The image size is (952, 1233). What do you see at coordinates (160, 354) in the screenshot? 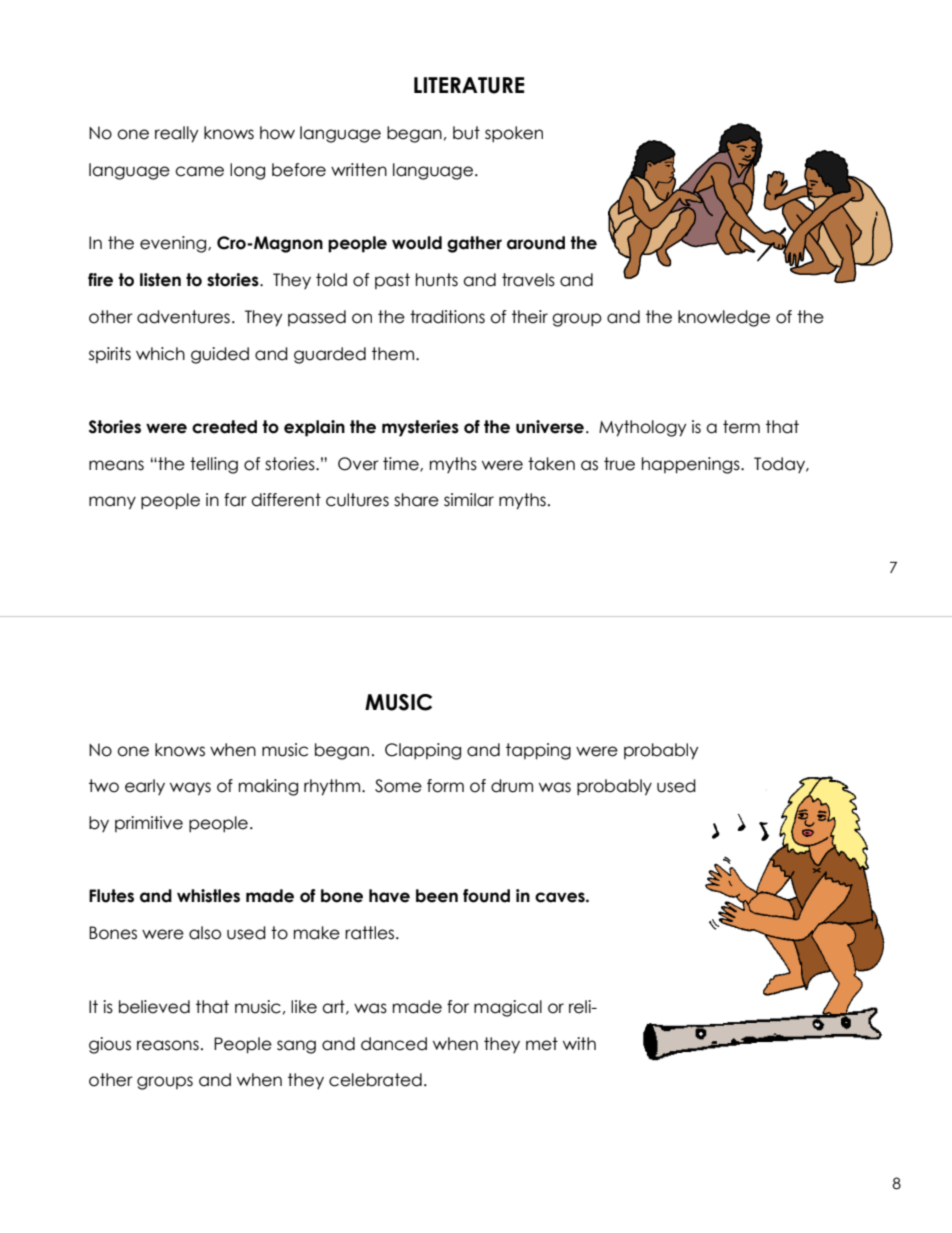
I see `which` at bounding box center [160, 354].
